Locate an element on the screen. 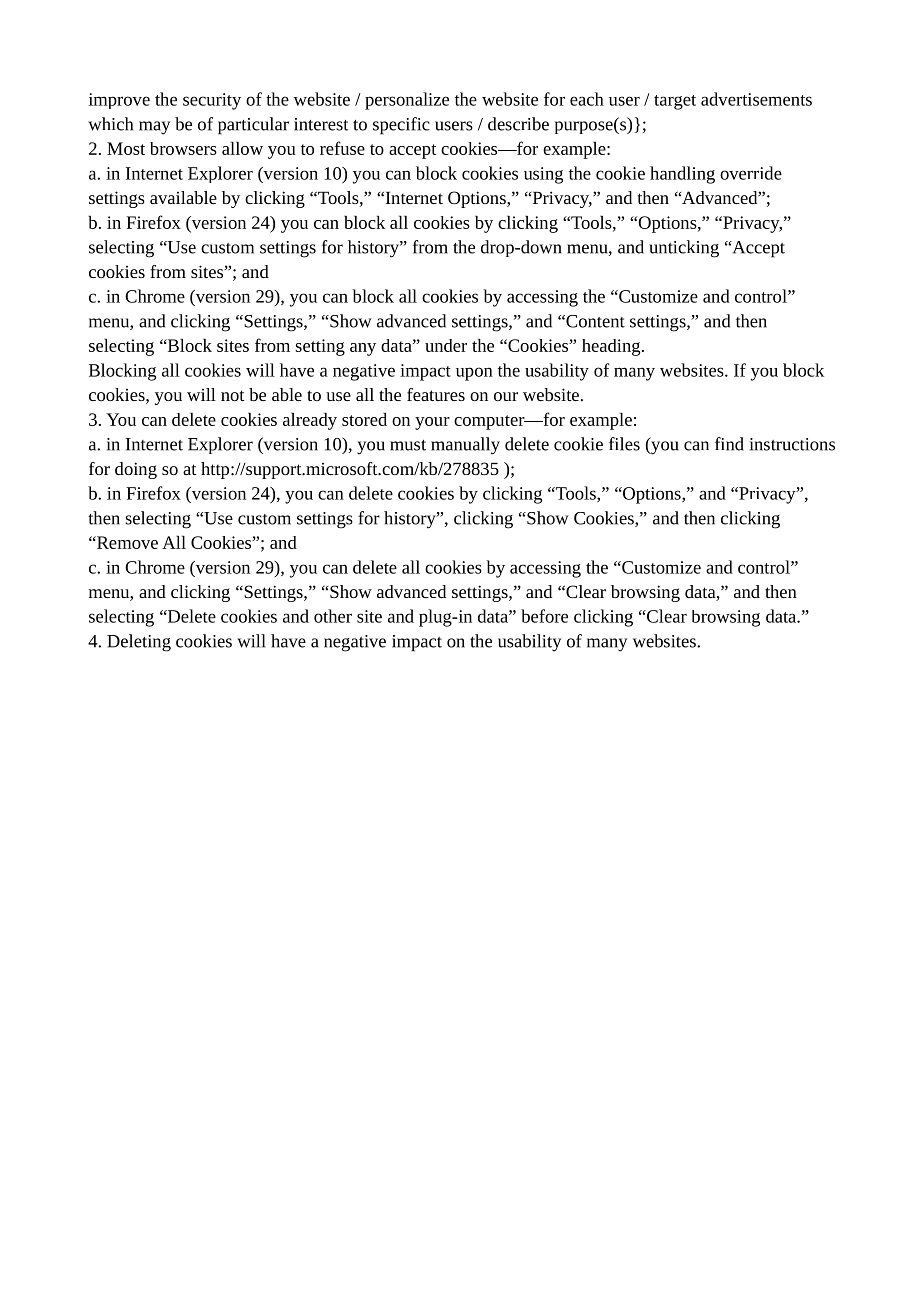 The width and height of the screenshot is (924, 1308). doing is located at coordinates (136, 470).
